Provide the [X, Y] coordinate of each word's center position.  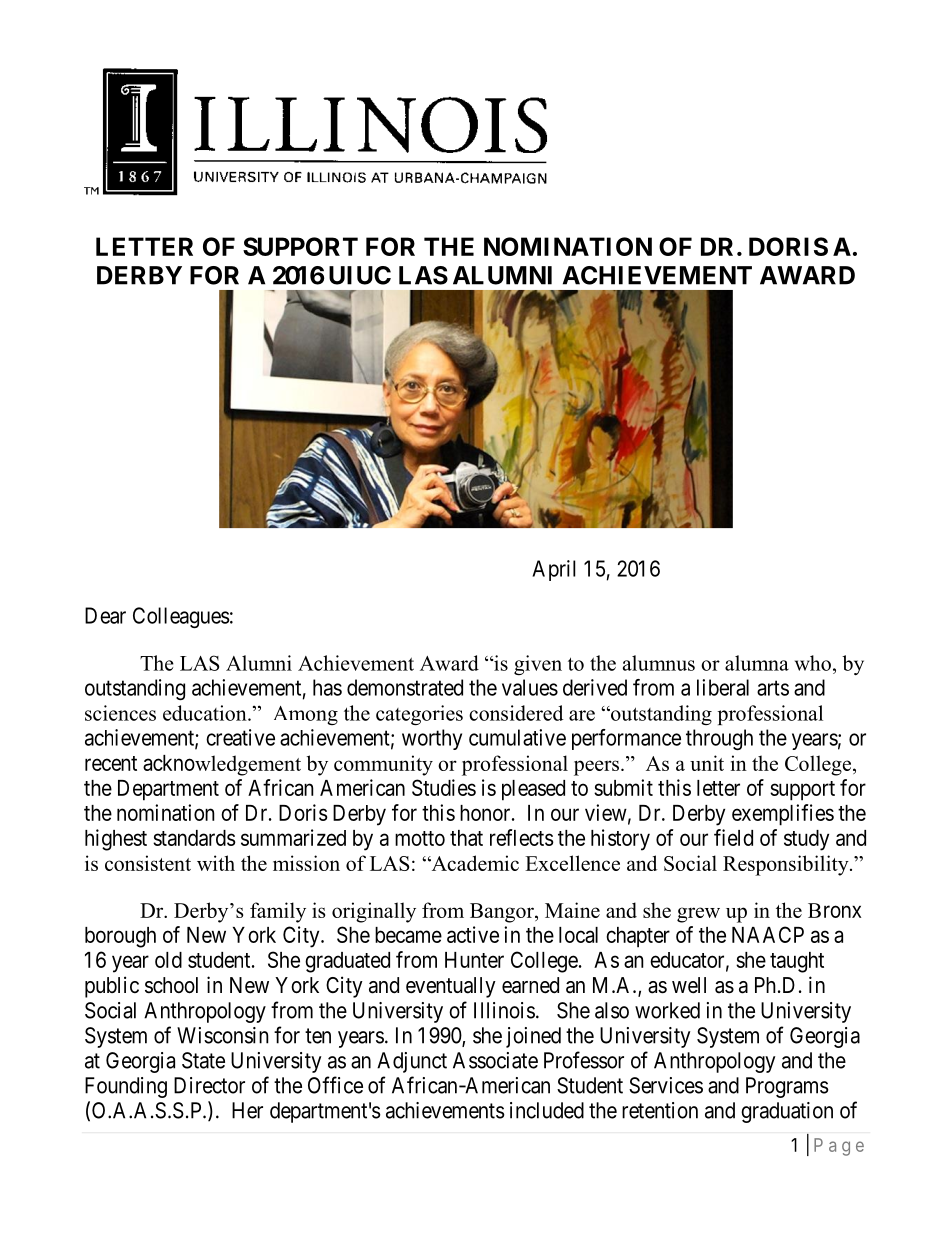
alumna [757, 663]
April [554, 570]
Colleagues [181, 617]
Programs [787, 1087]
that [466, 838]
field [733, 837]
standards [194, 838]
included [547, 1110]
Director [209, 1085]
